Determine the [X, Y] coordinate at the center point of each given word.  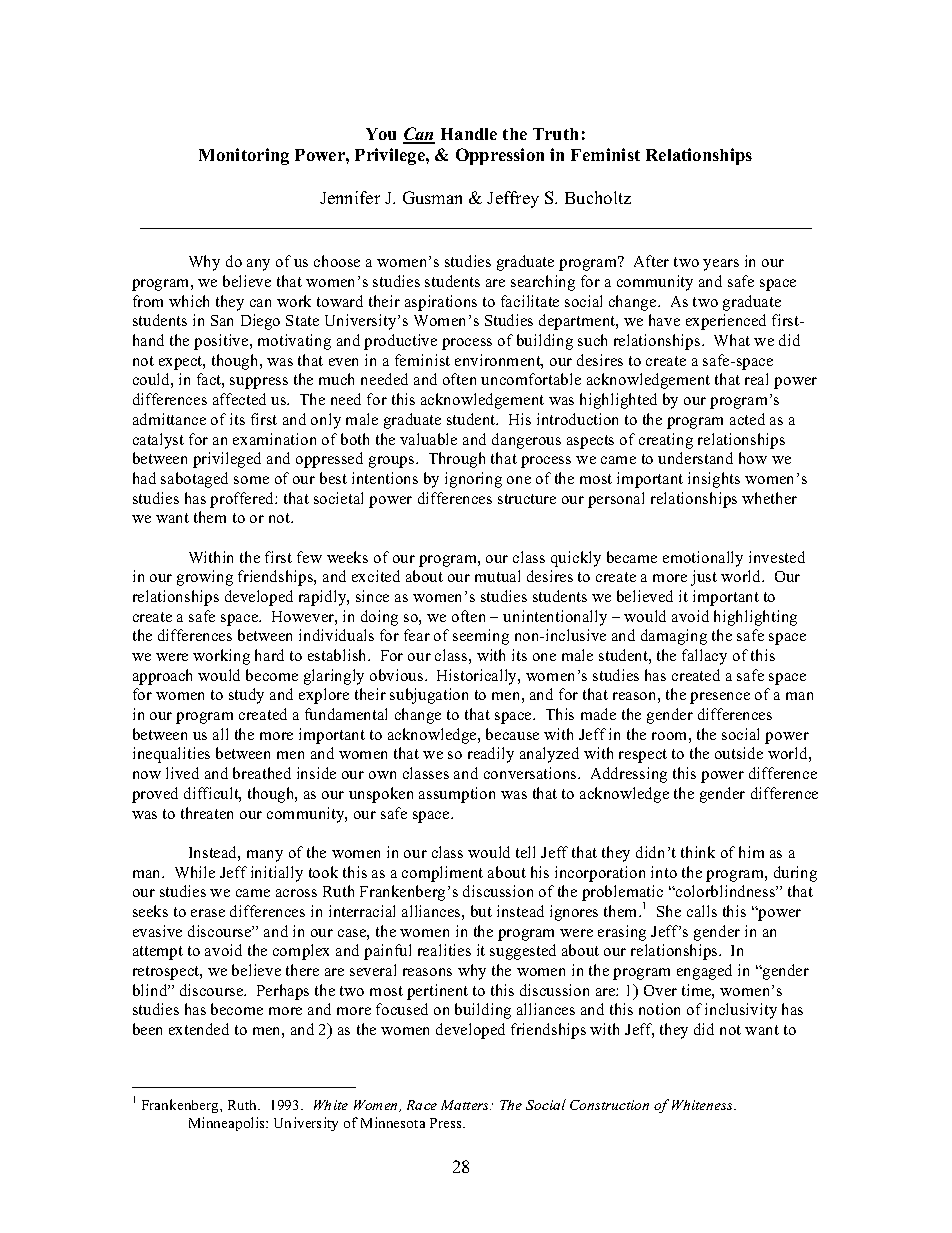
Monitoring [244, 156]
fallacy [704, 657]
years [721, 265]
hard [269, 655]
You [381, 134]
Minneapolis [228, 1124]
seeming [481, 637]
